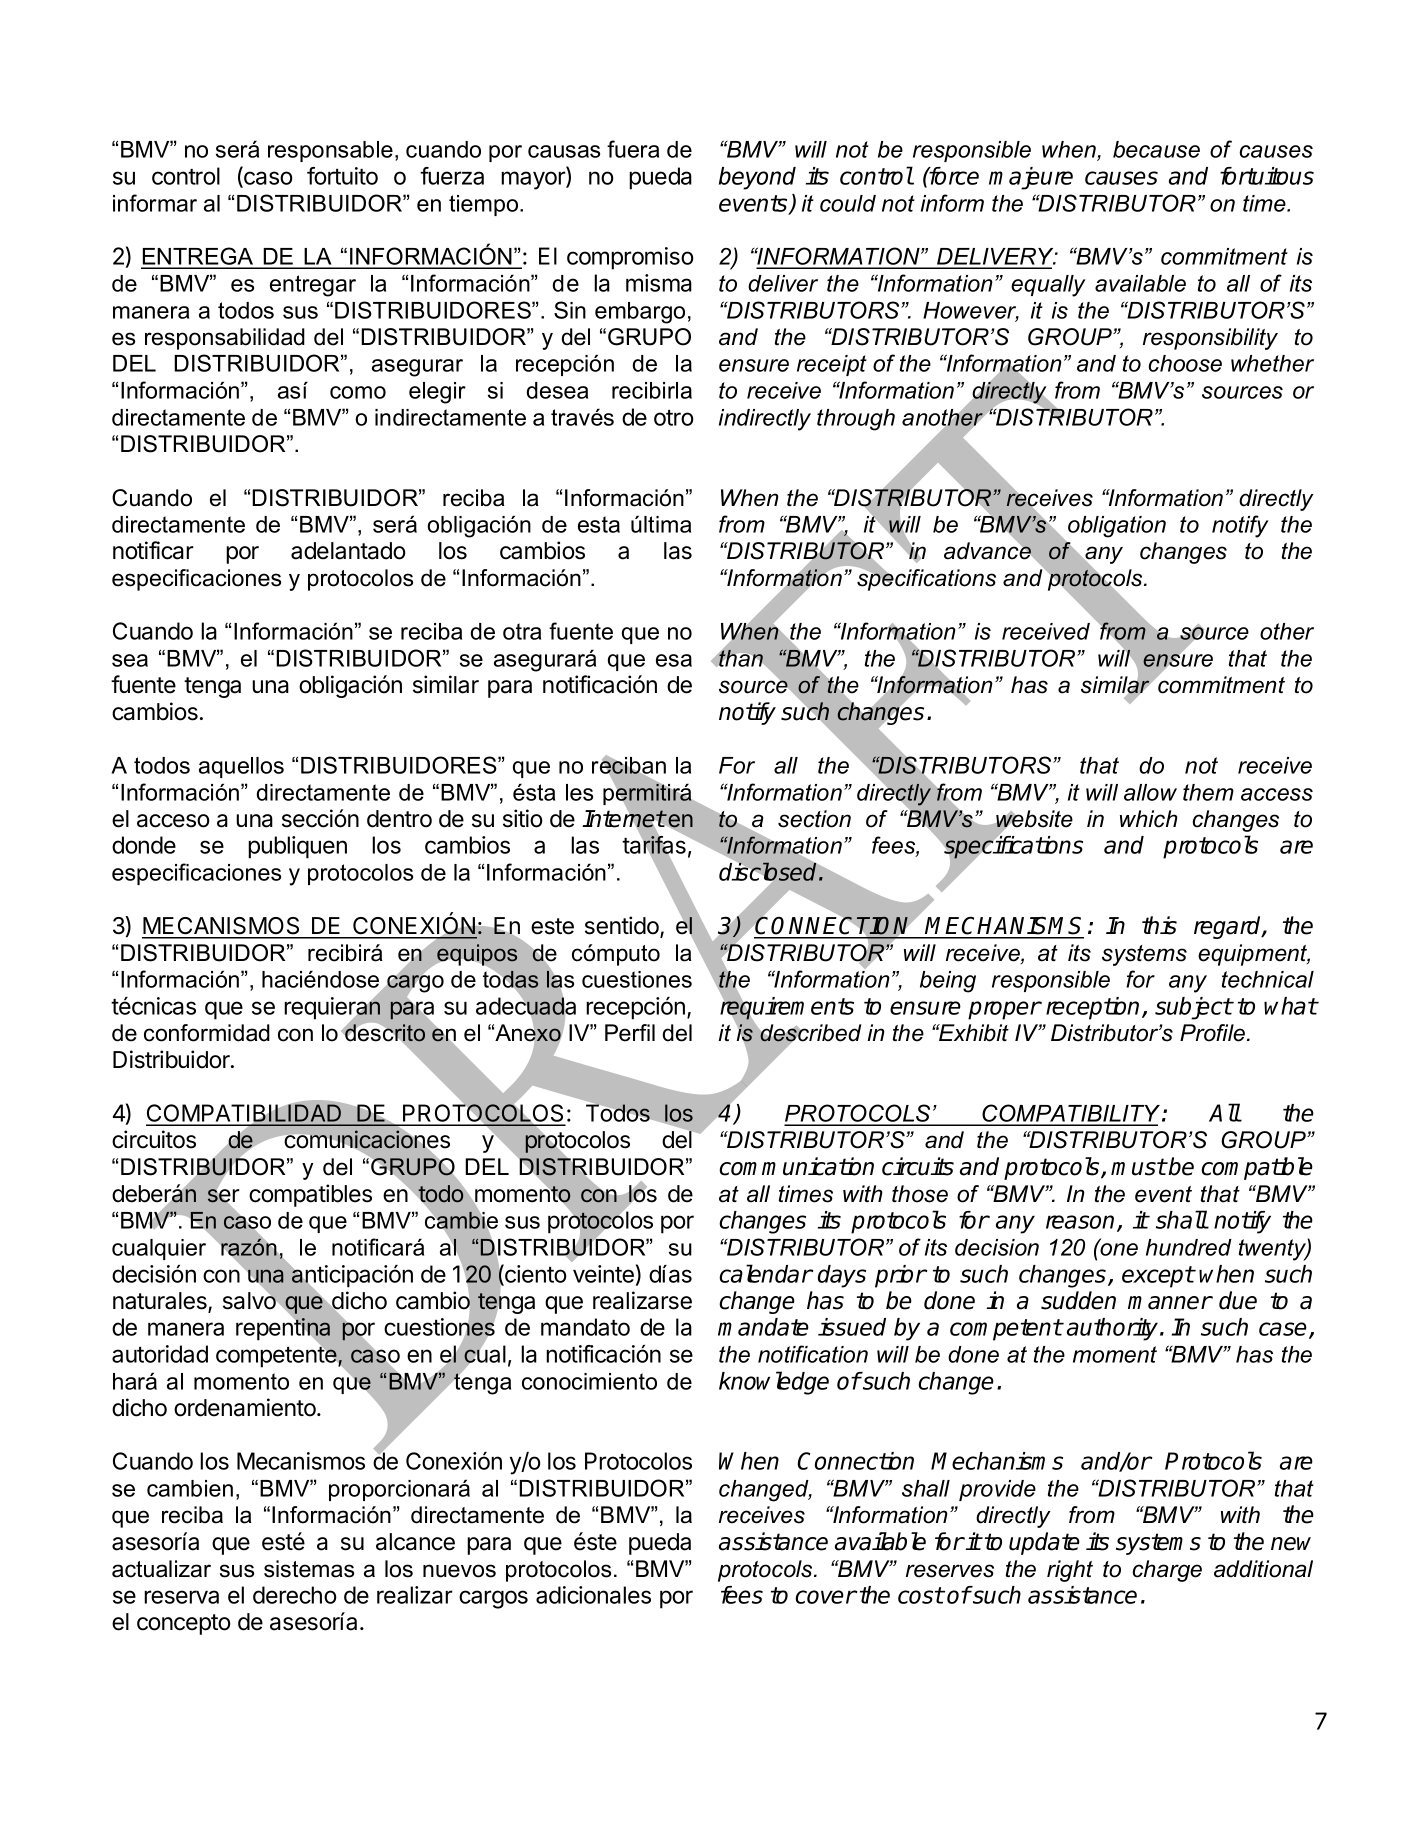 This document has height=1844, width=1425. I want to click on because, so click(1156, 149).
